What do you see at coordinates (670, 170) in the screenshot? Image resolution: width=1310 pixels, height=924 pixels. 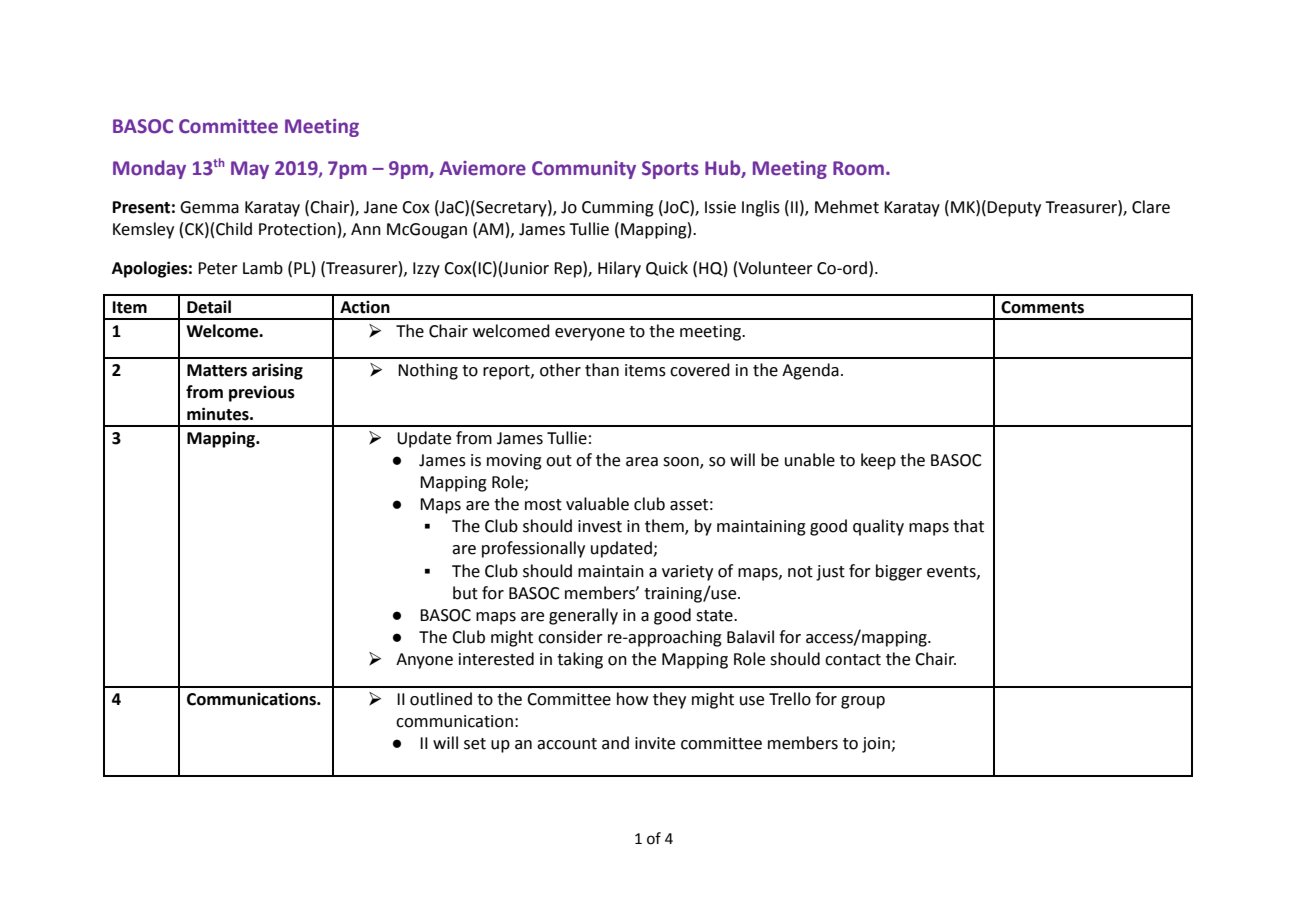 I see `Sports` at bounding box center [670, 170].
